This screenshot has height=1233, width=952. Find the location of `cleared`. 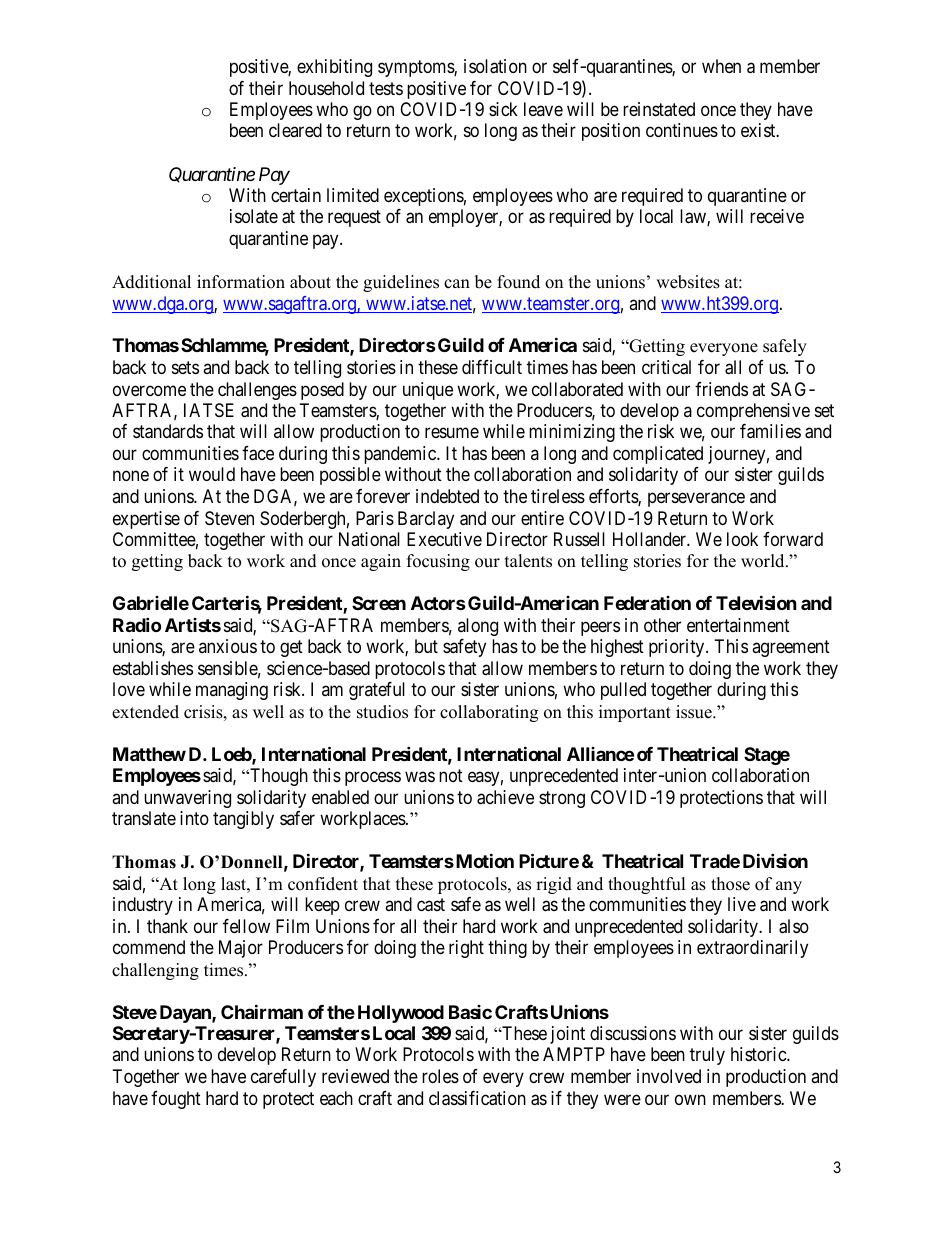

cleared is located at coordinates (295, 130).
